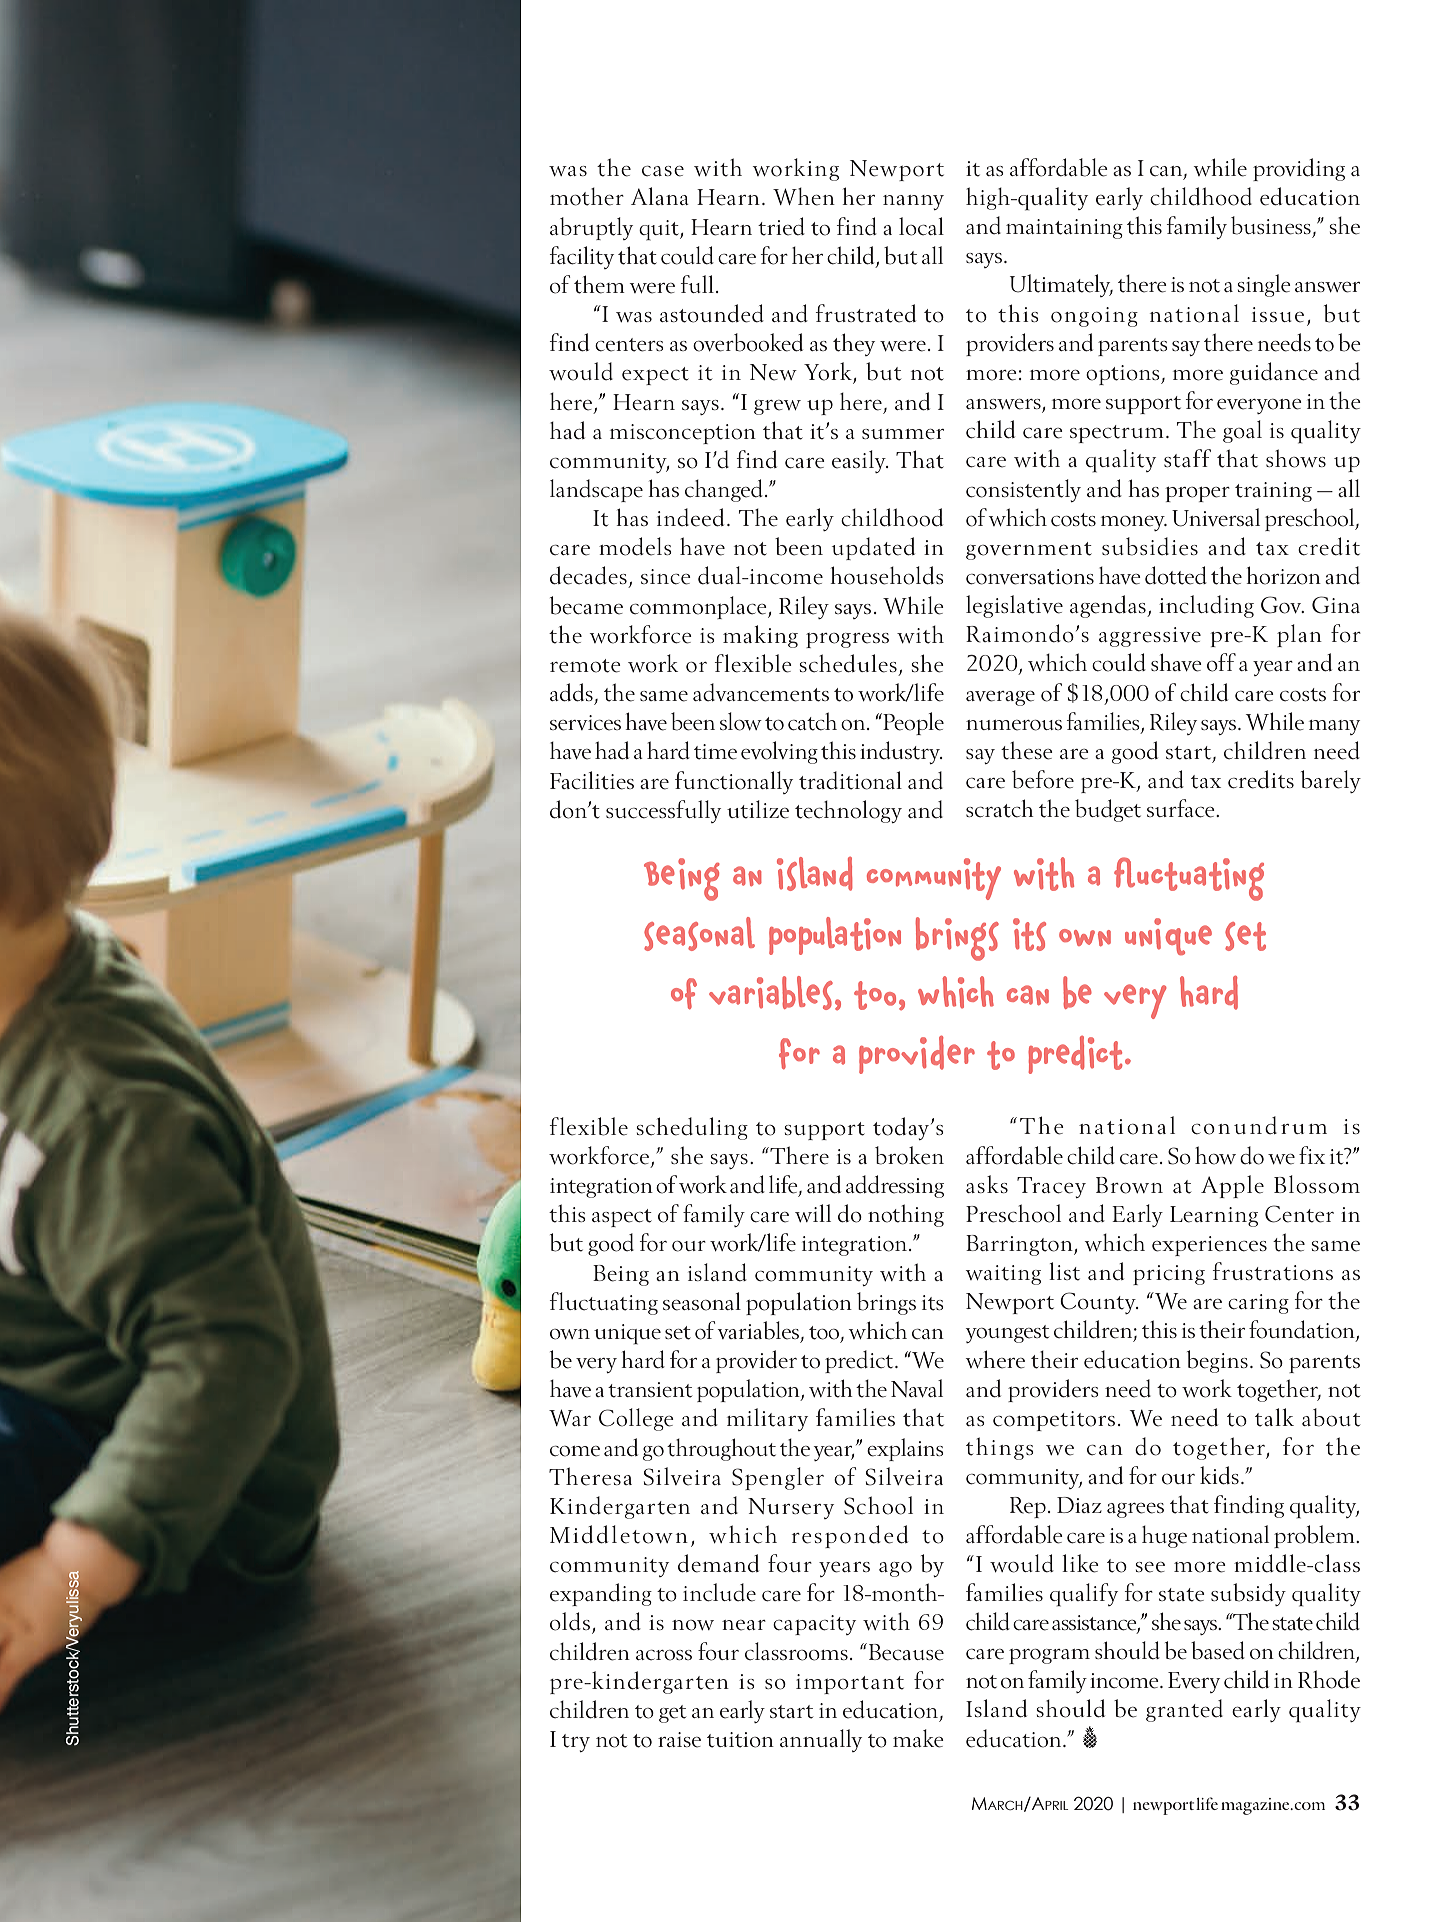 This document has width=1447, height=1922. I want to click on aspect, so click(622, 1218).
